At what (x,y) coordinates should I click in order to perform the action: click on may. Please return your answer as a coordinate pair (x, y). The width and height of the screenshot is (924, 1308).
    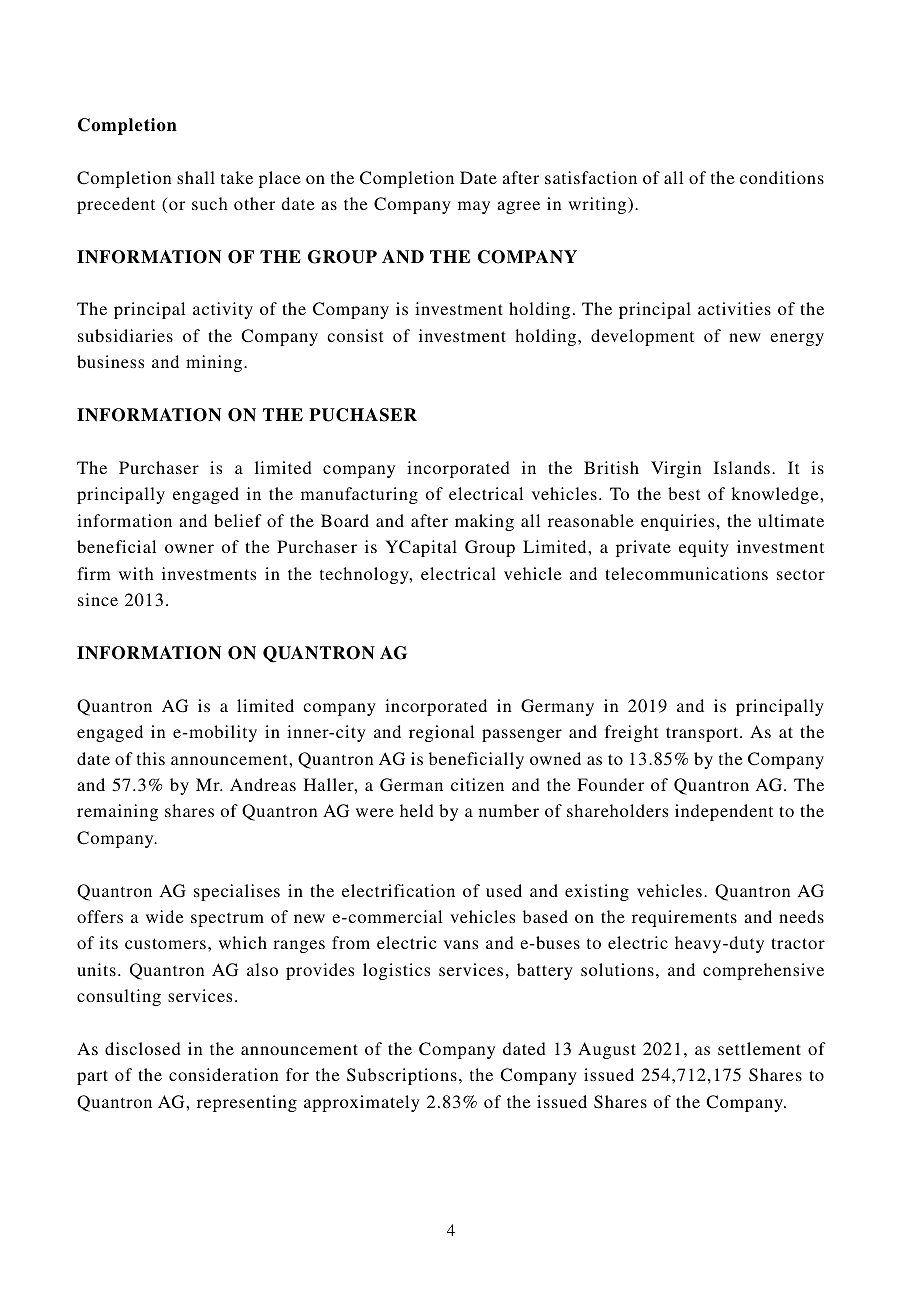
    Looking at the image, I should click on (474, 207).
